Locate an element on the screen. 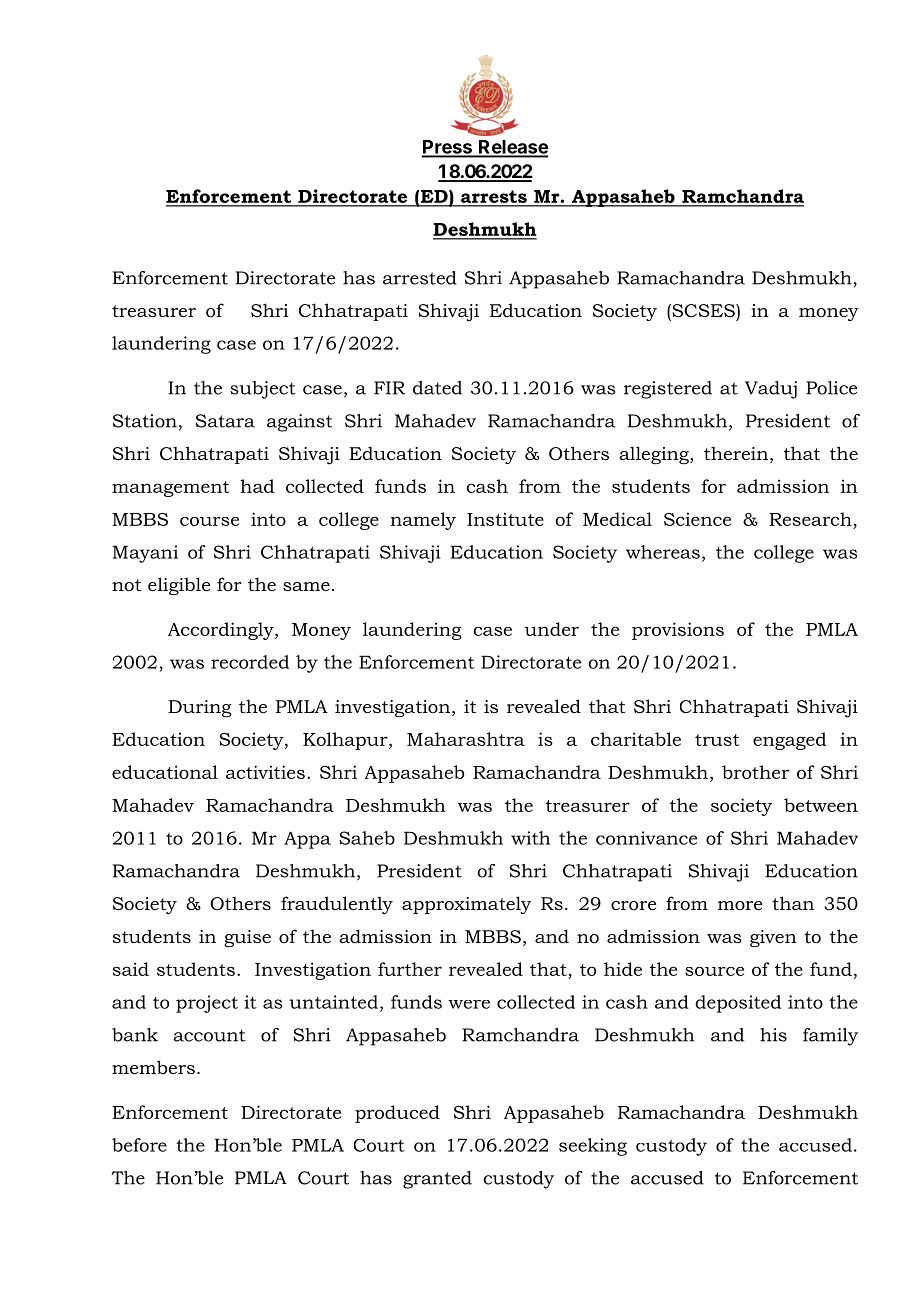 The height and width of the screenshot is (1308, 924). before is located at coordinates (139, 1145).
